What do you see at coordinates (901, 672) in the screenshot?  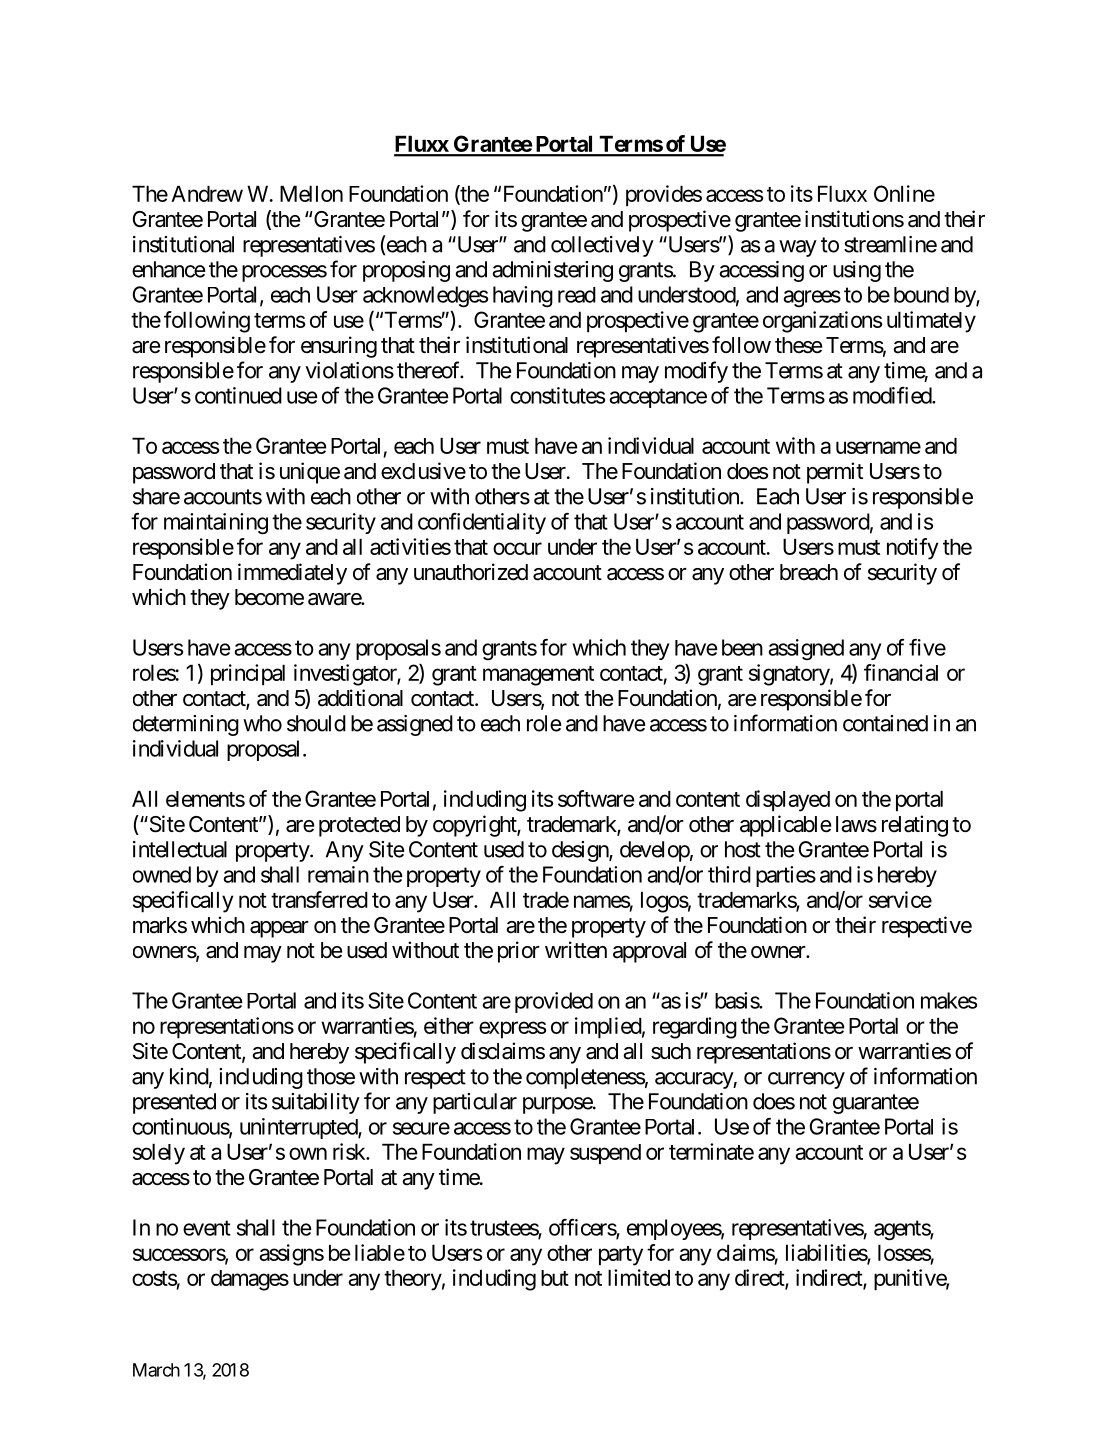 I see `financial` at bounding box center [901, 672].
